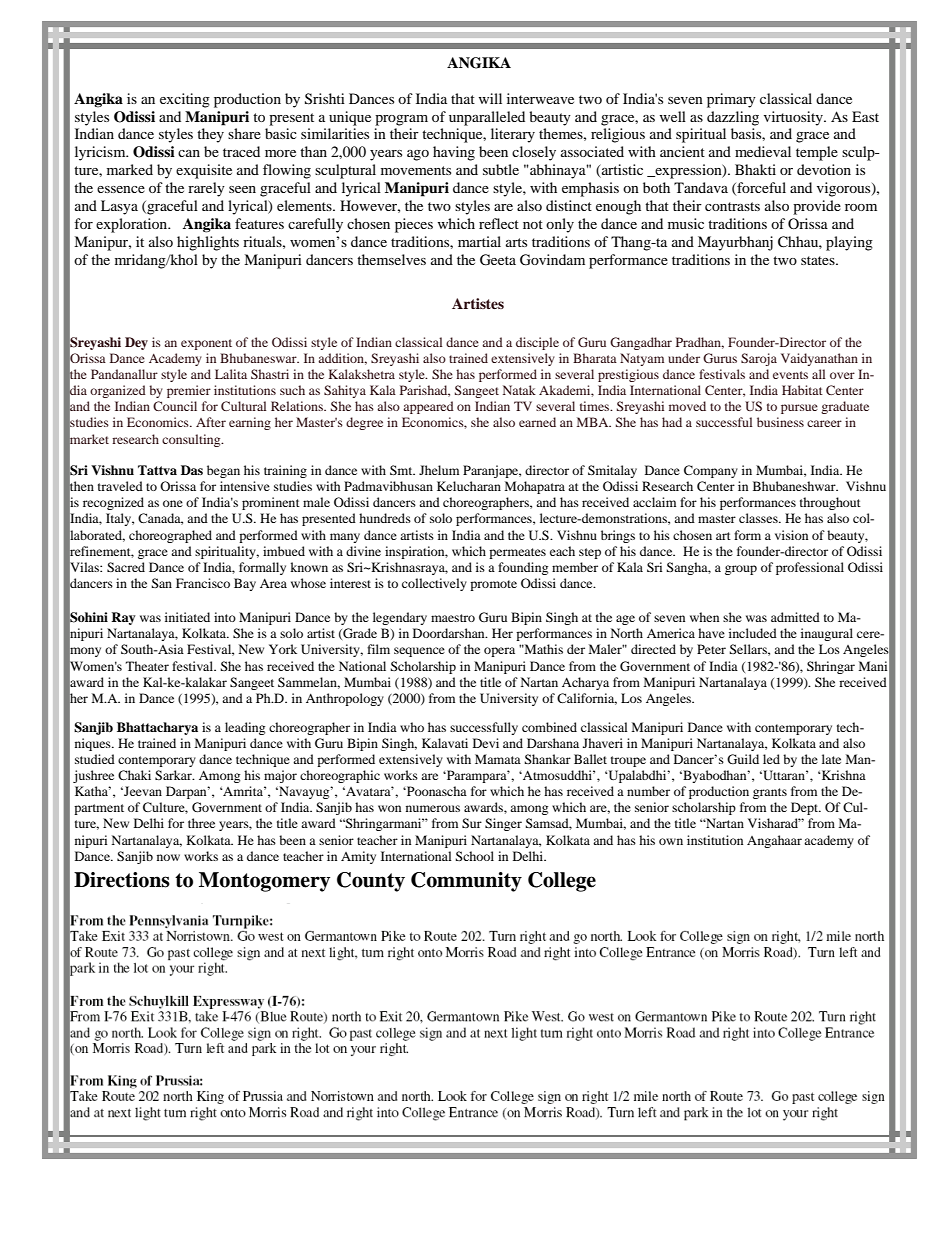  Describe the element at coordinates (175, 406) in the screenshot. I see `Council` at that location.
